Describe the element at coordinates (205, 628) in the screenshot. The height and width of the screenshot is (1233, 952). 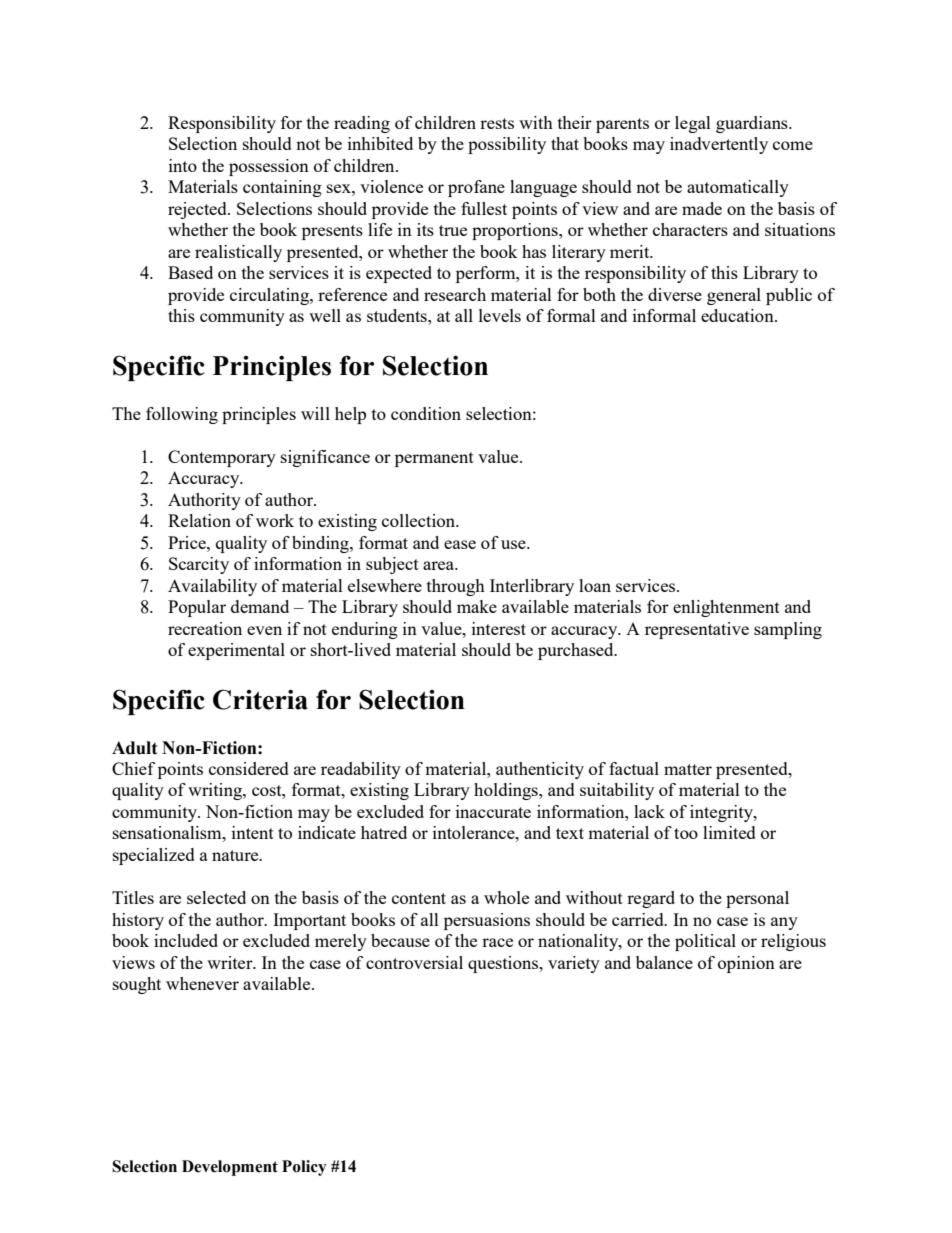
I see `recreation` at that location.
